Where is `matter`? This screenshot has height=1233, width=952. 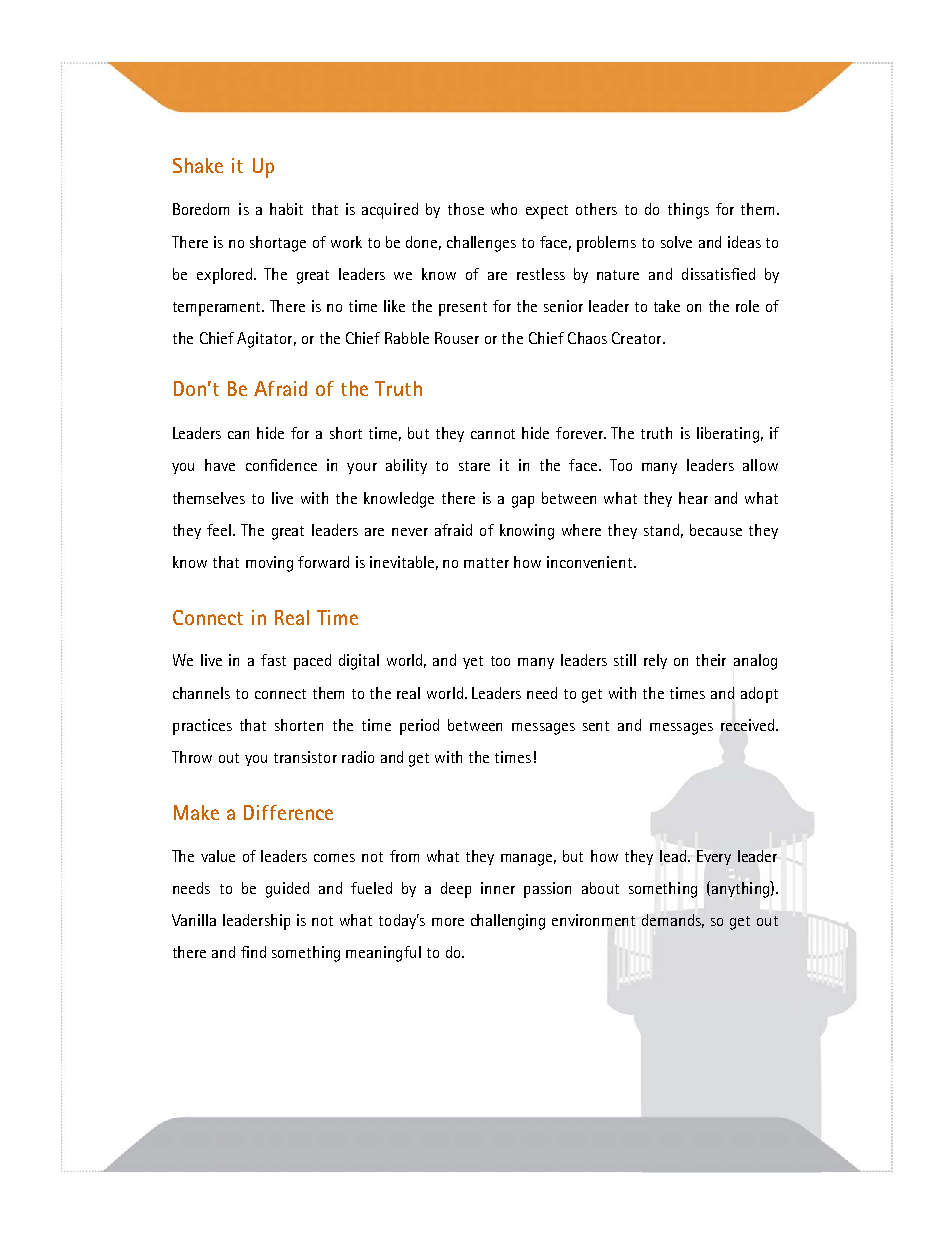
matter is located at coordinates (486, 563).
